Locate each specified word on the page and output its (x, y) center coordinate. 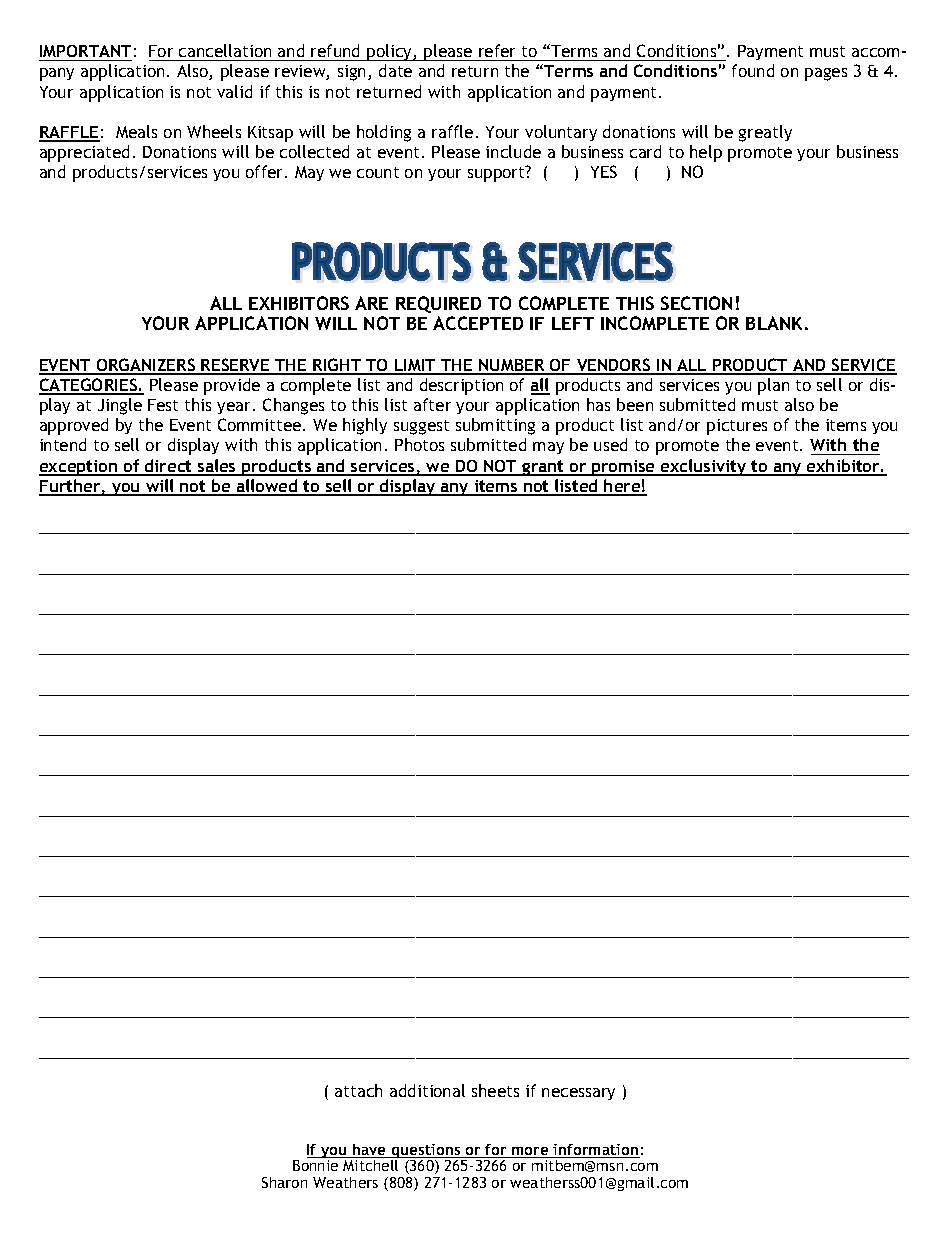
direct (169, 467)
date (395, 70)
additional (427, 1090)
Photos (419, 444)
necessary (578, 1094)
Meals (136, 131)
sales (217, 467)
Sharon (284, 1182)
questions (426, 1152)
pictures (737, 427)
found (753, 70)
